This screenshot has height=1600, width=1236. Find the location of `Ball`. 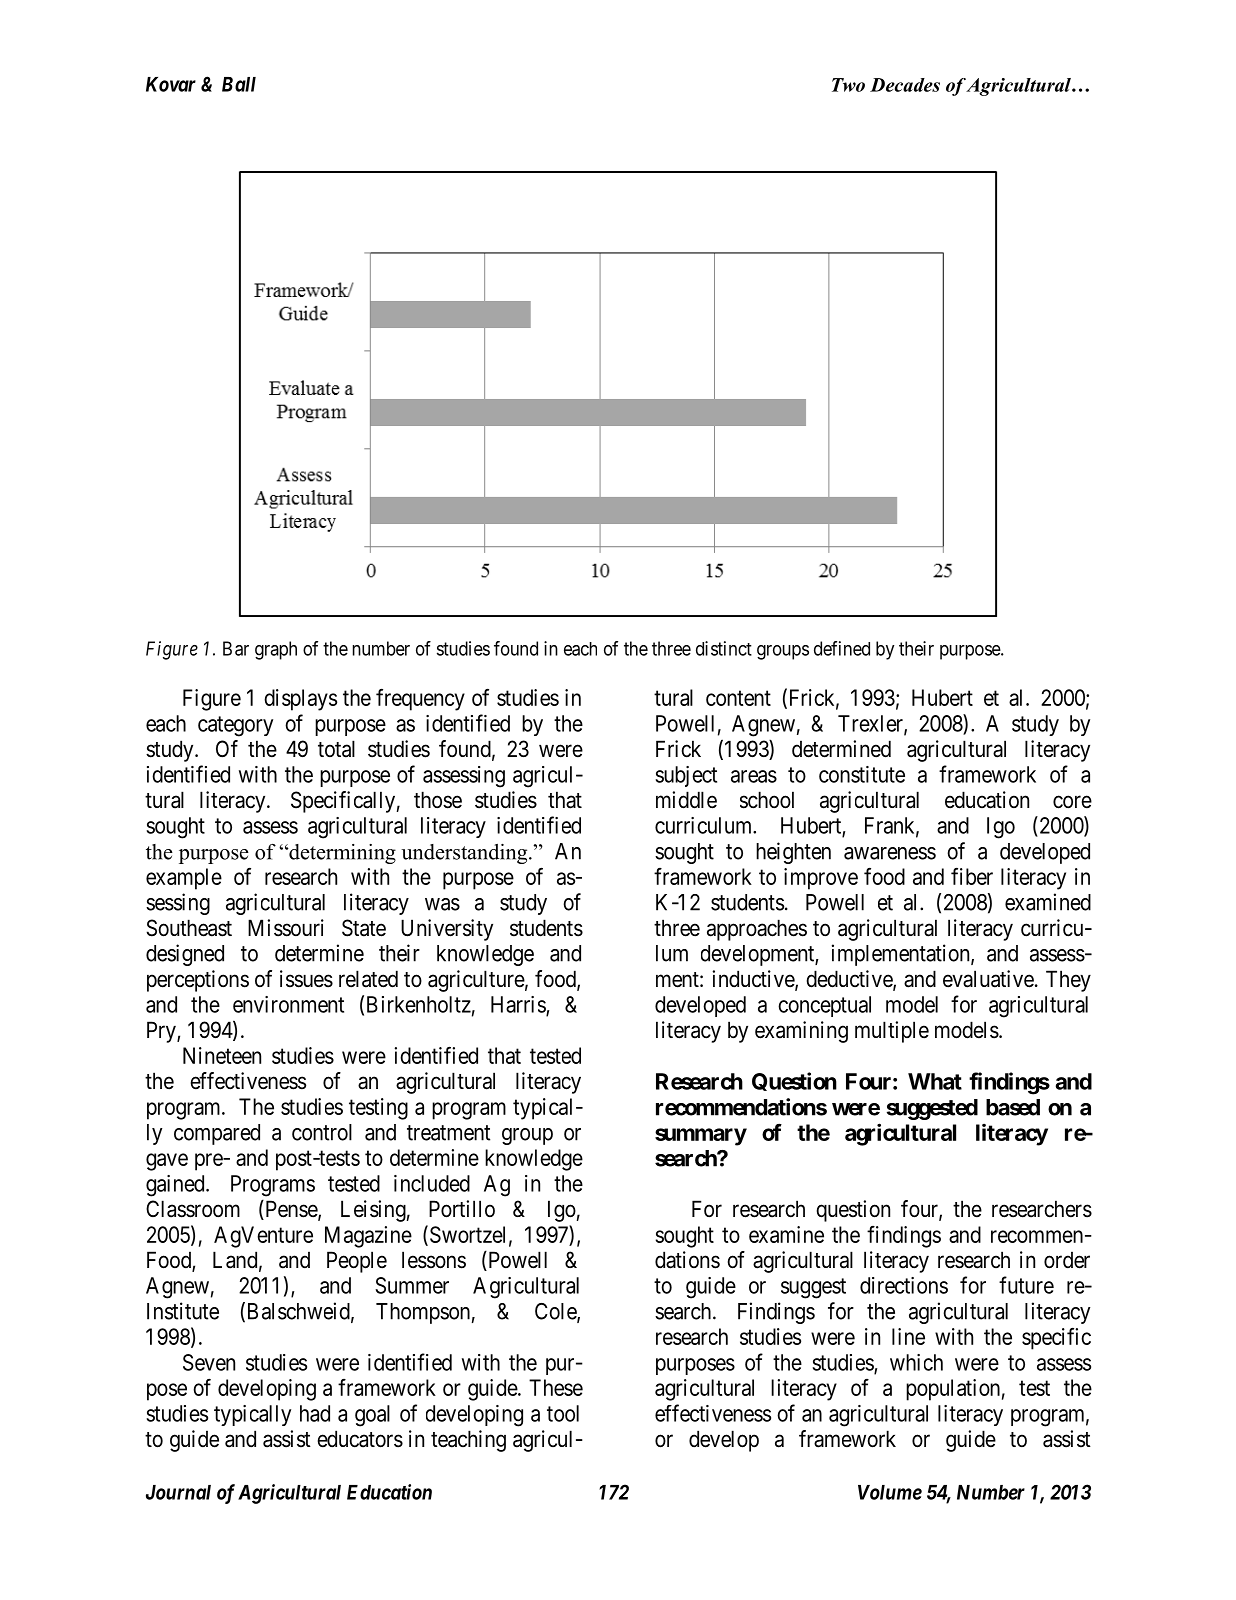

Ball is located at coordinates (239, 84).
